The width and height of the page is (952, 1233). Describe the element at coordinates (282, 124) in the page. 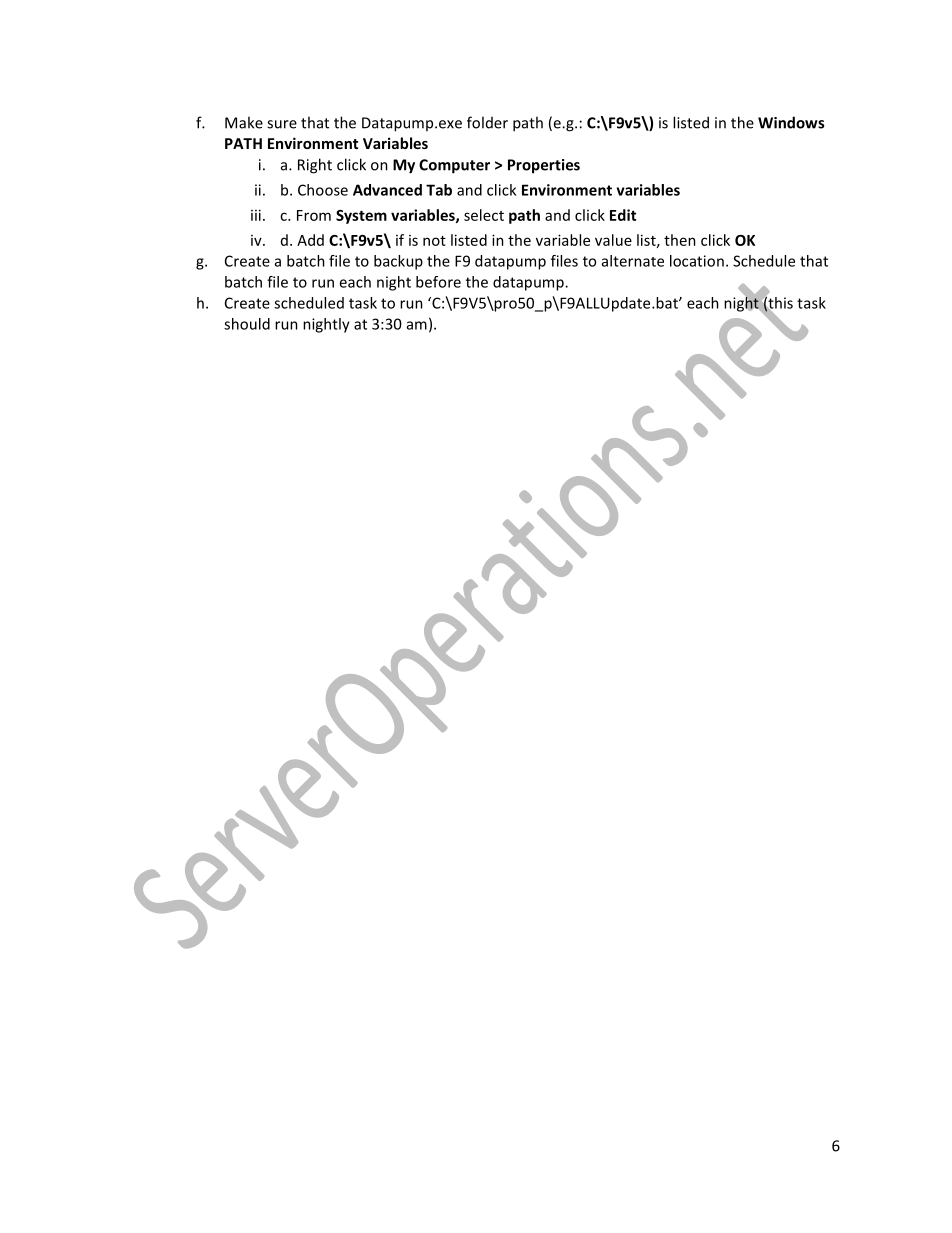

I see `sure` at that location.
